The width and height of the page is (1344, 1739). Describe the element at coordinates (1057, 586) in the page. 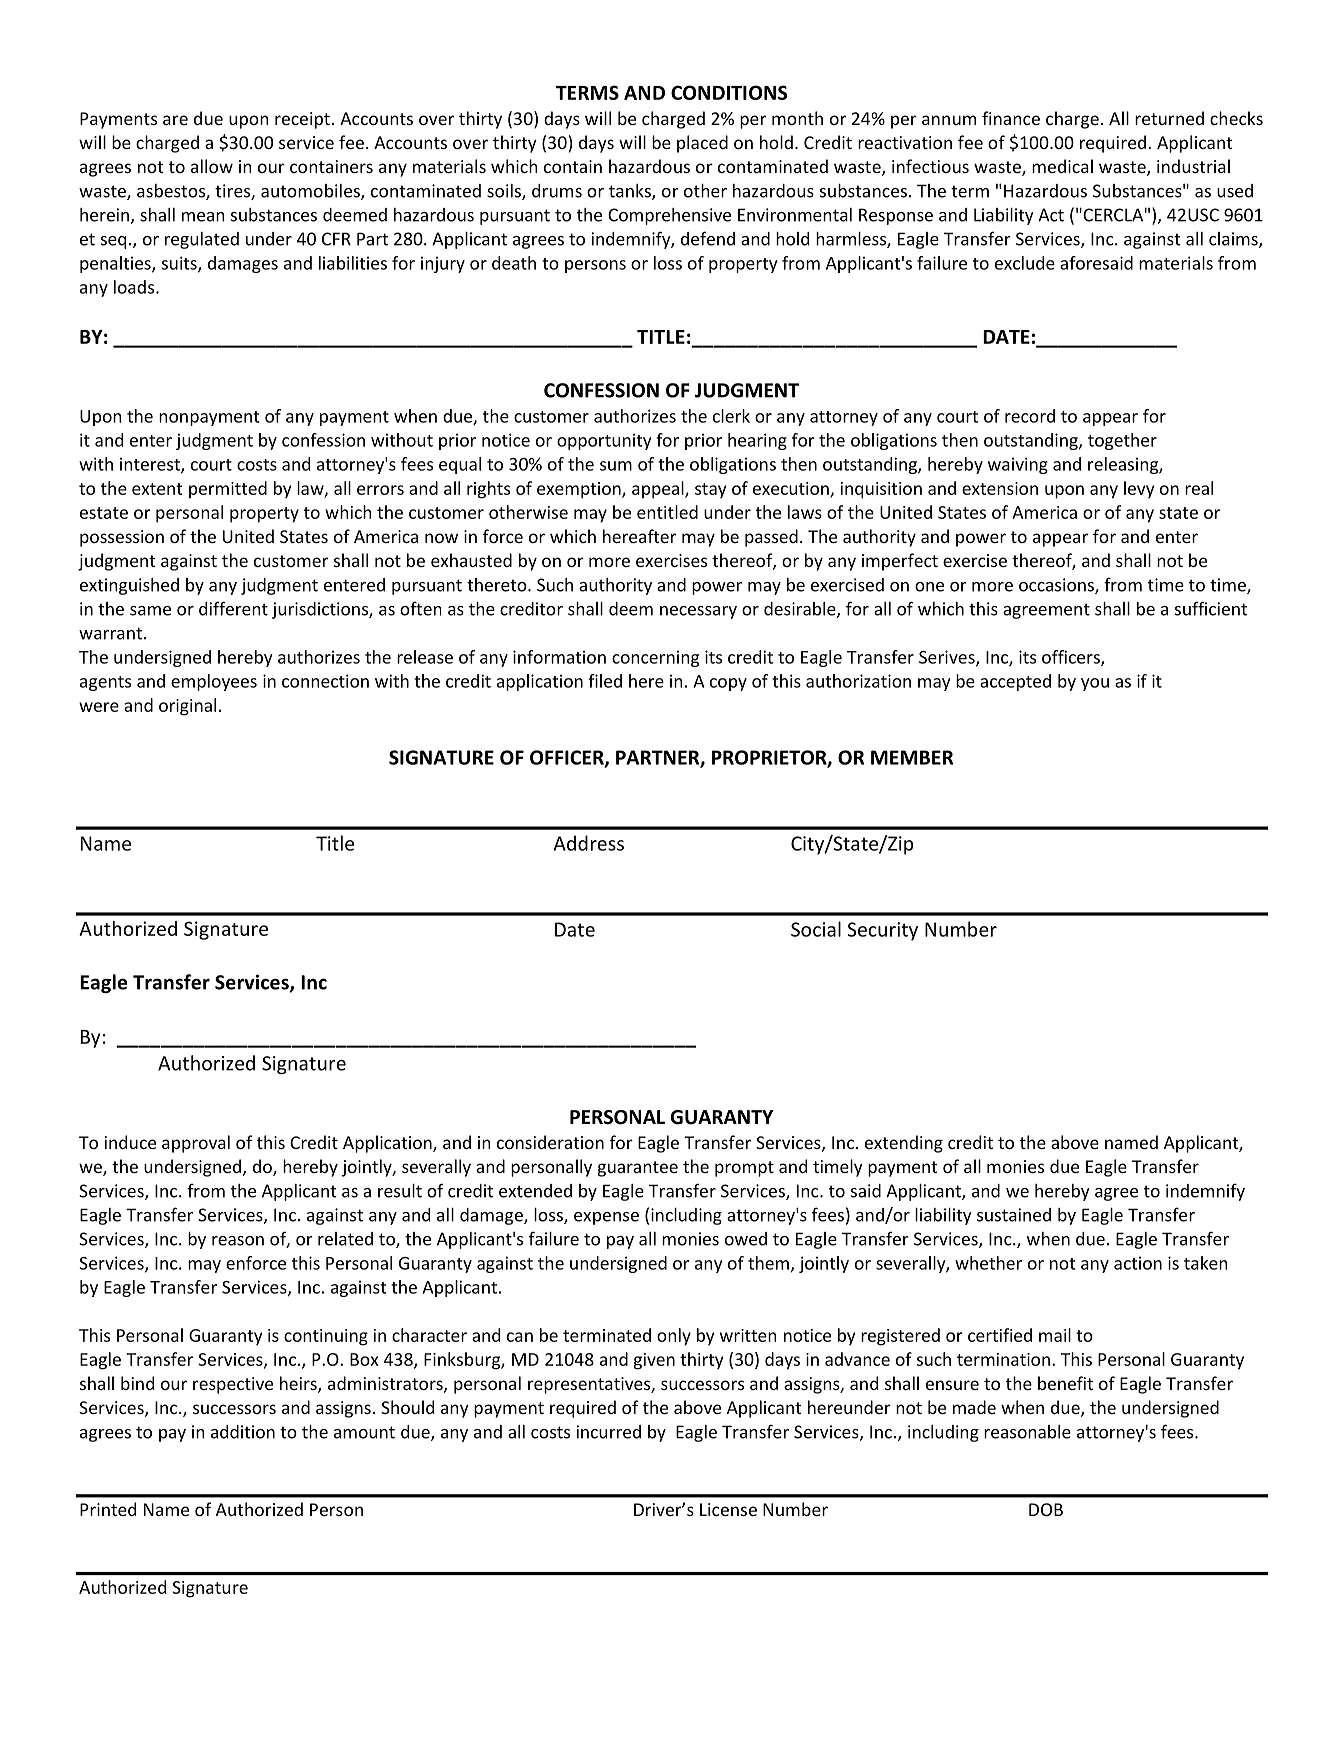

I see `occasions` at that location.
